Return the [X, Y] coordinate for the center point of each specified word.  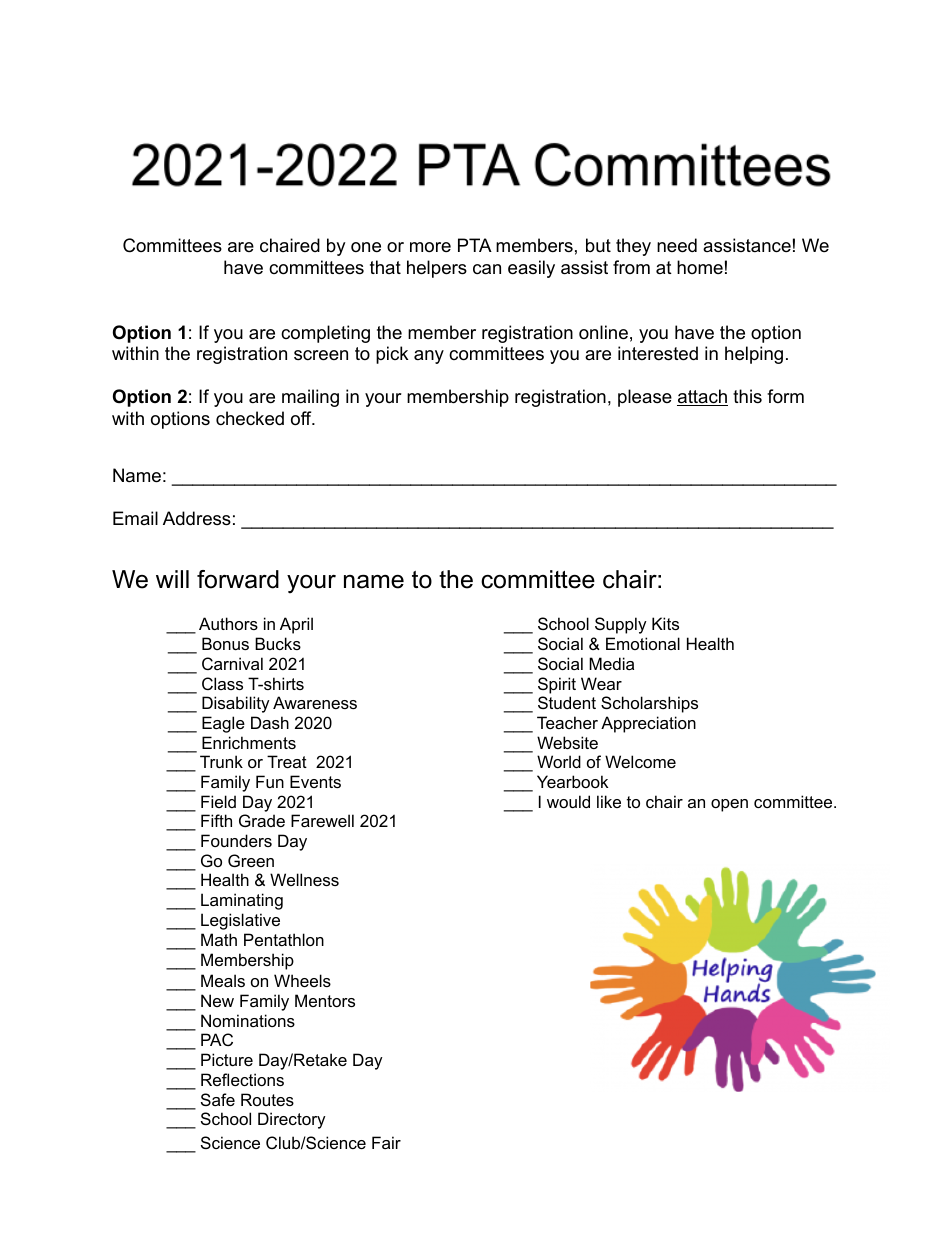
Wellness [304, 879]
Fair [386, 1142]
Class [222, 683]
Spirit [557, 685]
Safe [218, 1099]
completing [325, 334]
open [729, 805]
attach [702, 397]
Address [197, 518]
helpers [437, 269]
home [700, 267]
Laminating [242, 901]
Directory [292, 1120]
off [302, 418]
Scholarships [649, 704]
